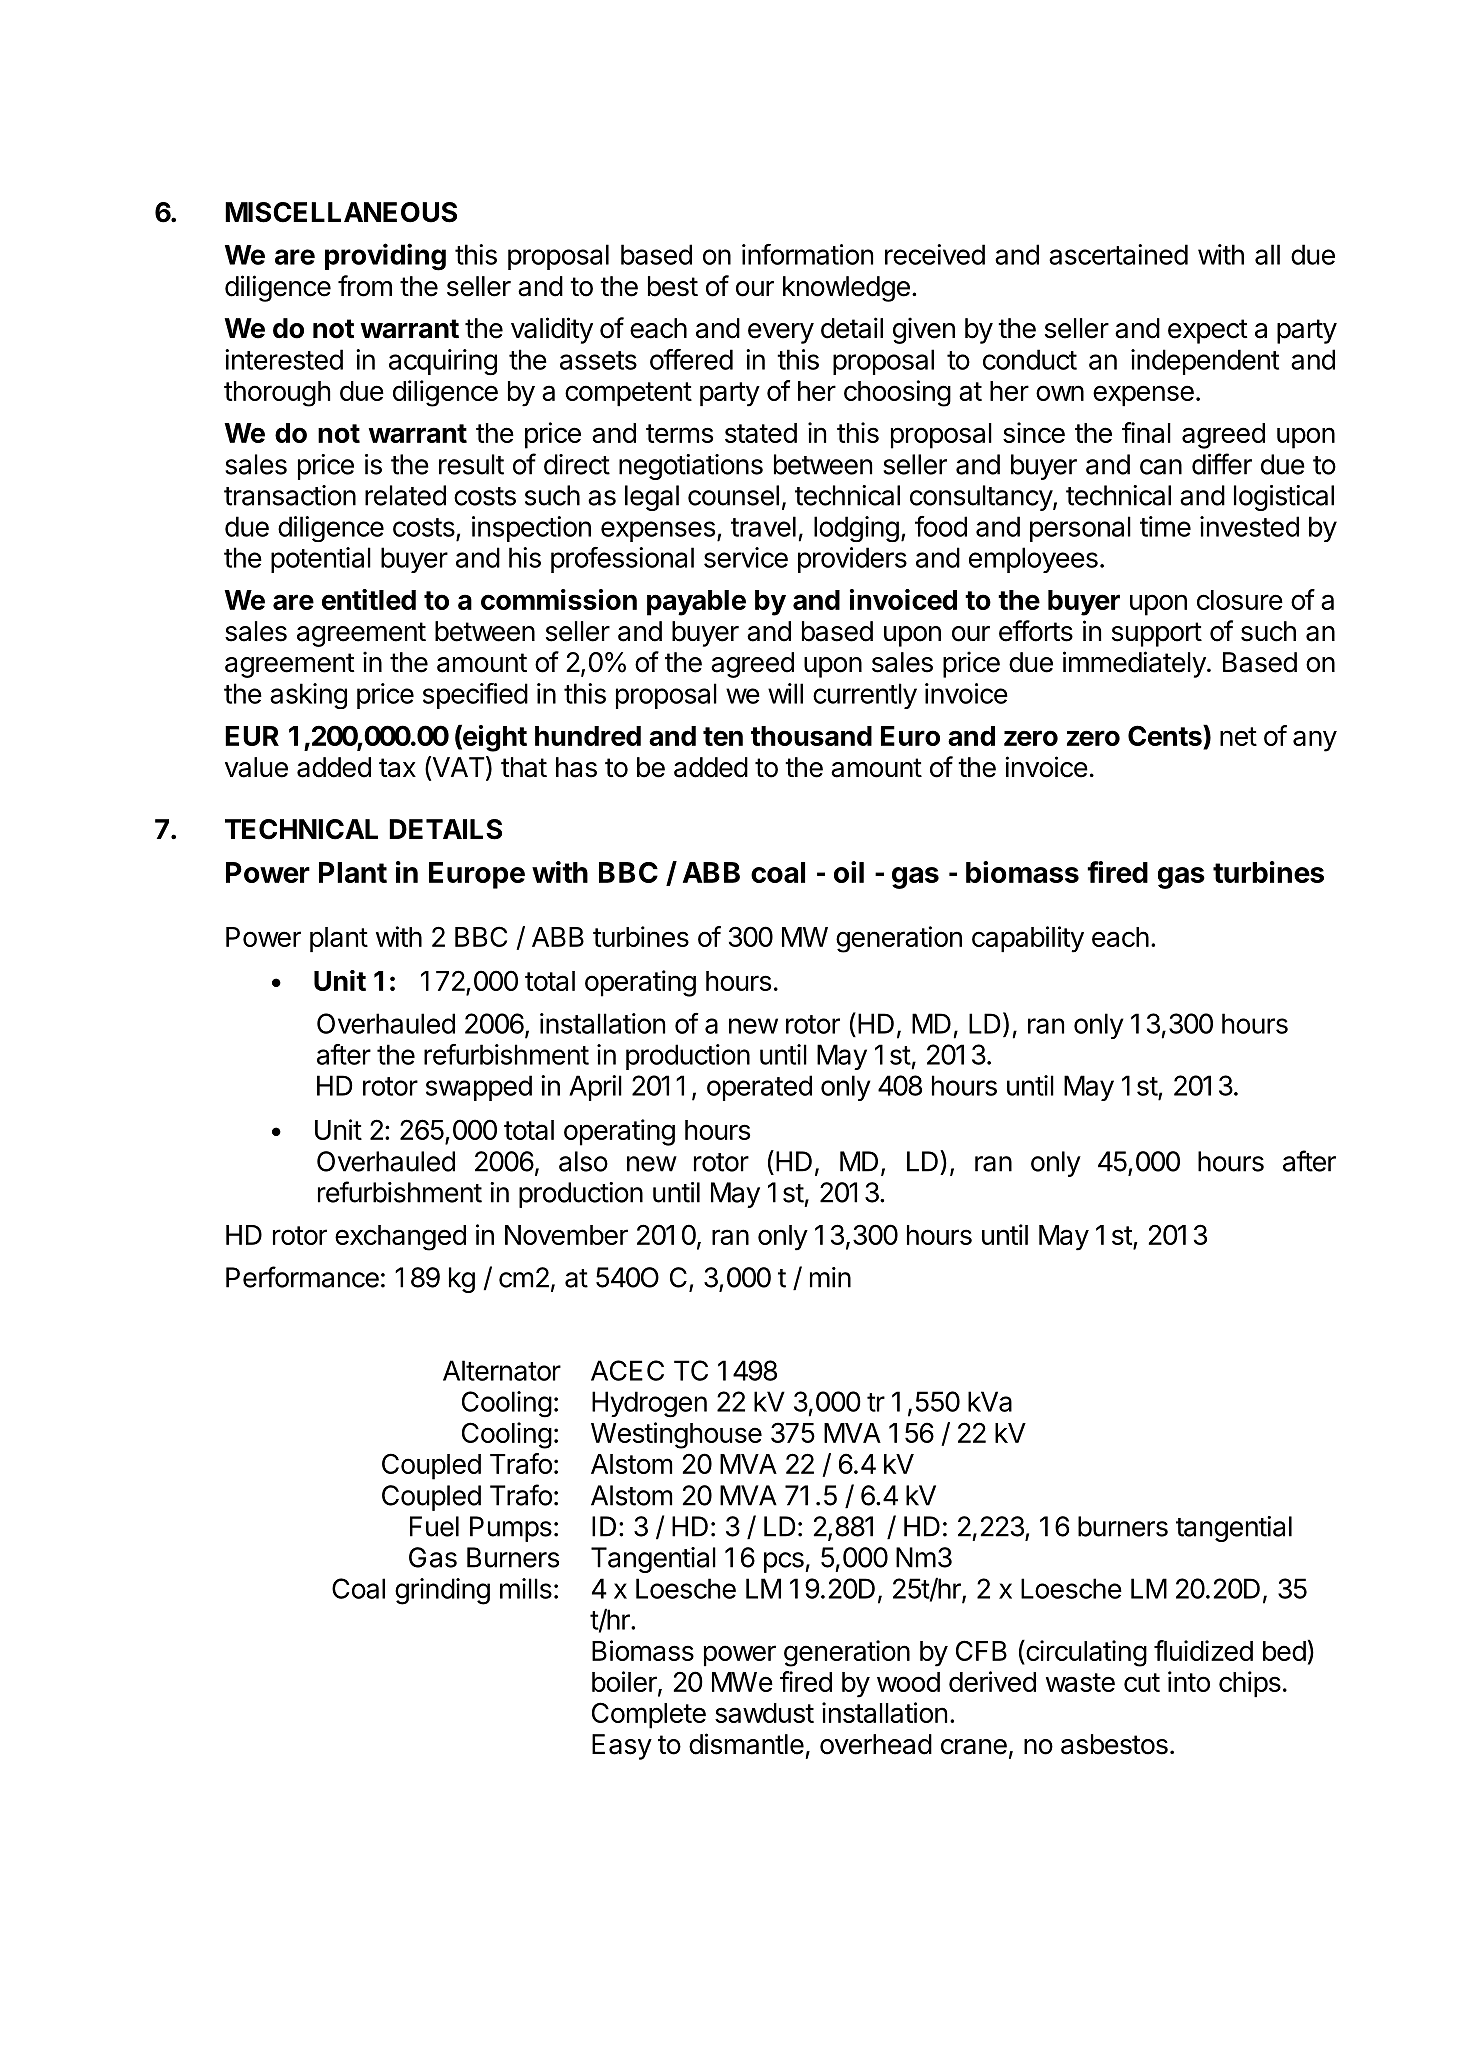 This image has height=2072, width=1464. Describe the element at coordinates (479, 1088) in the image. I see `swapped` at that location.
